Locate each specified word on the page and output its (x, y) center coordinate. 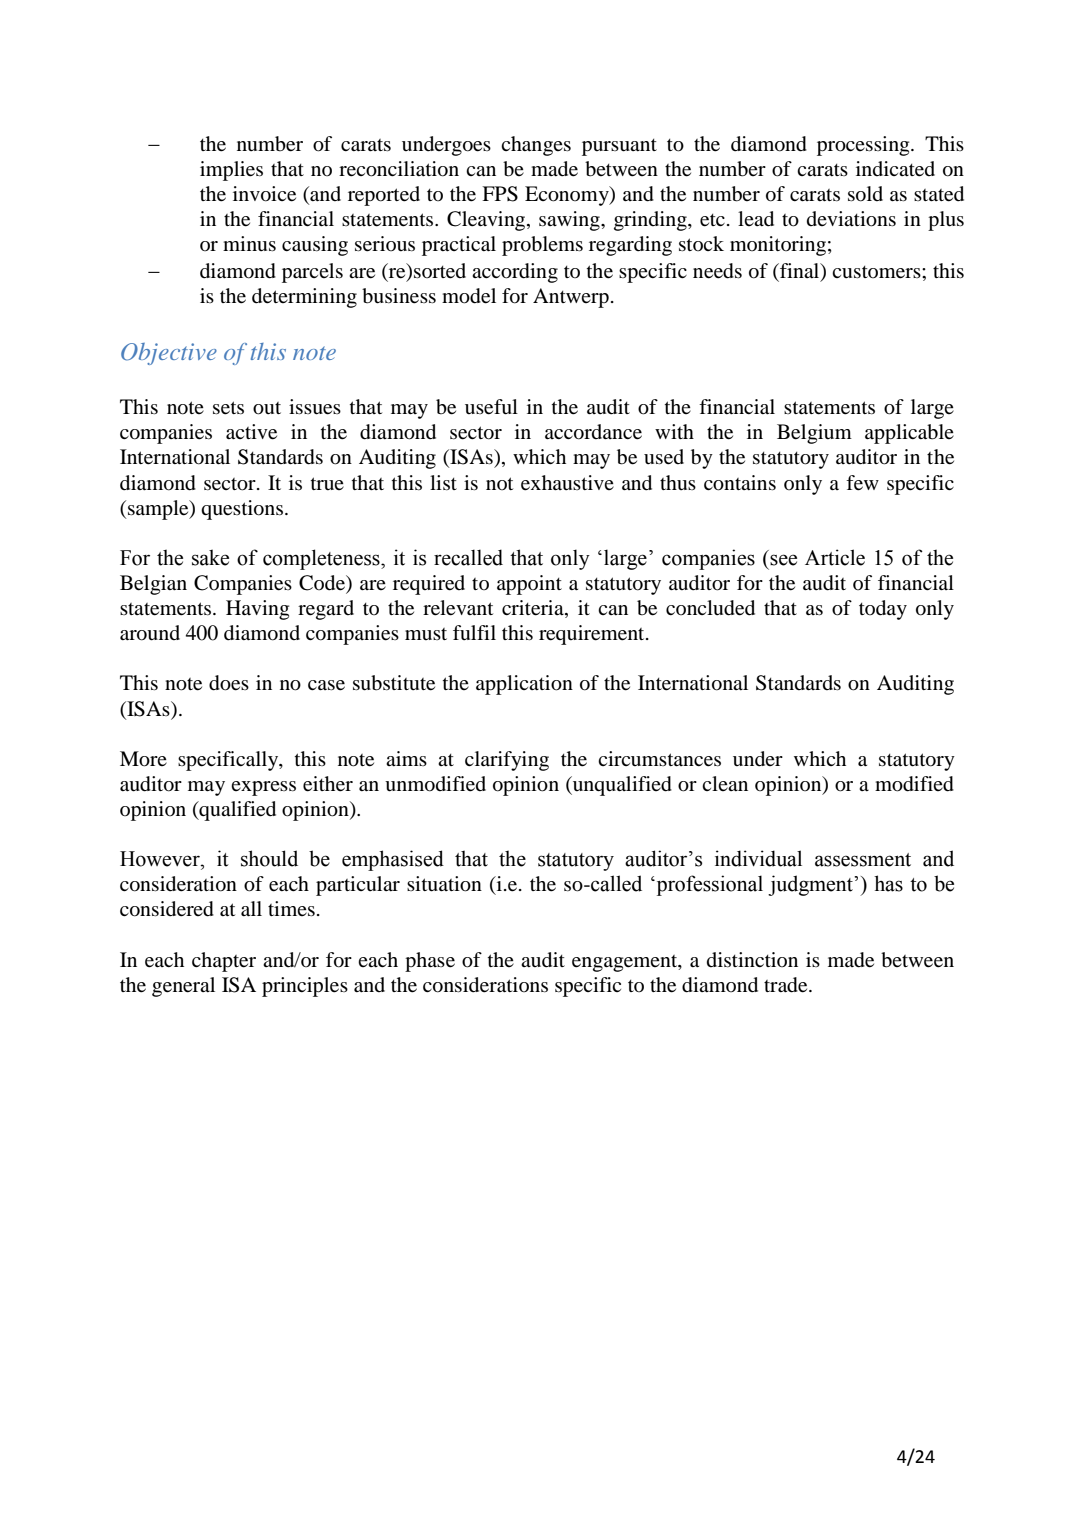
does (229, 683)
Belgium (814, 434)
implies (231, 171)
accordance (593, 432)
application (524, 685)
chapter (224, 962)
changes (536, 146)
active (251, 432)
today (883, 610)
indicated (895, 169)
